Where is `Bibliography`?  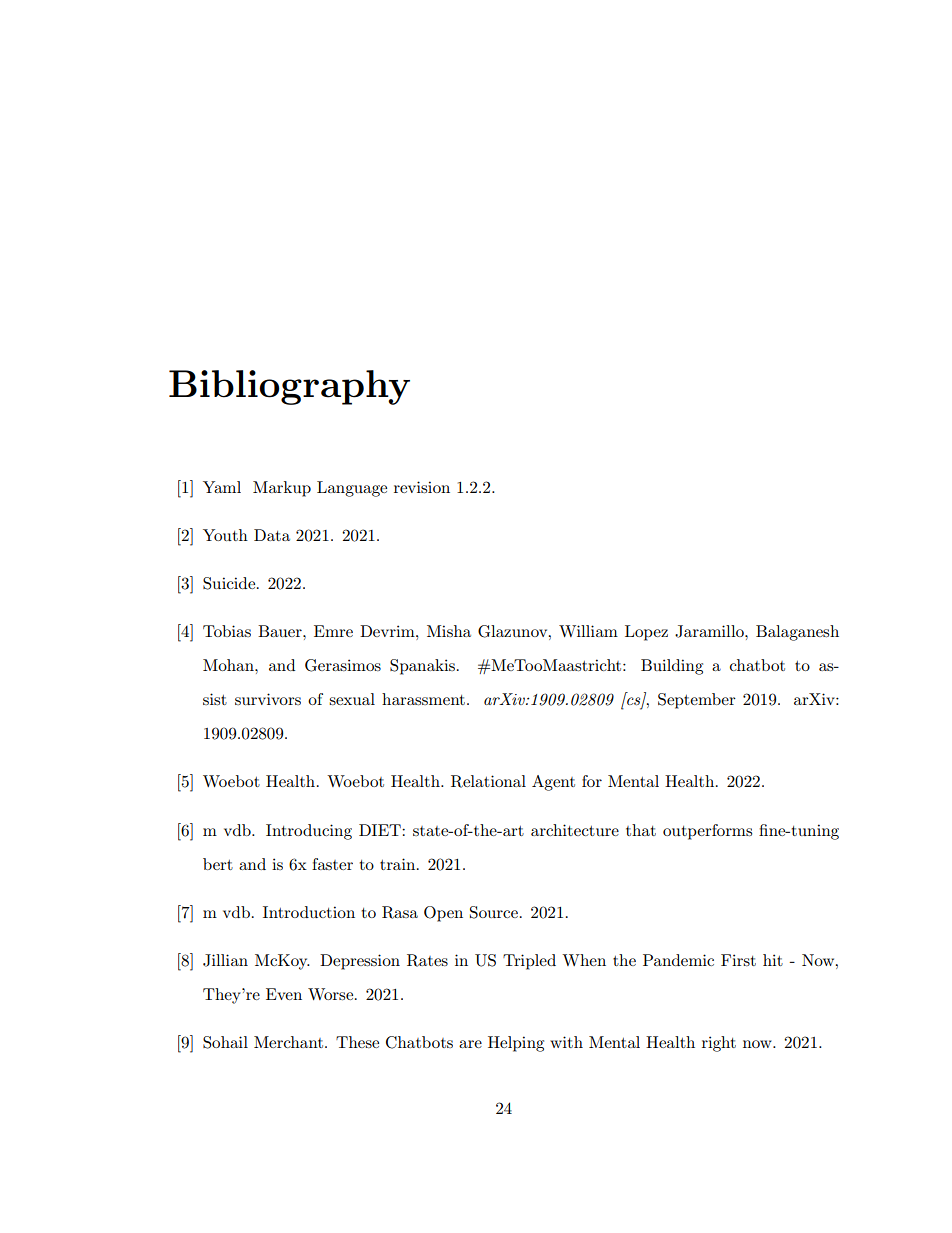
Bibliography is located at coordinates (289, 387).
